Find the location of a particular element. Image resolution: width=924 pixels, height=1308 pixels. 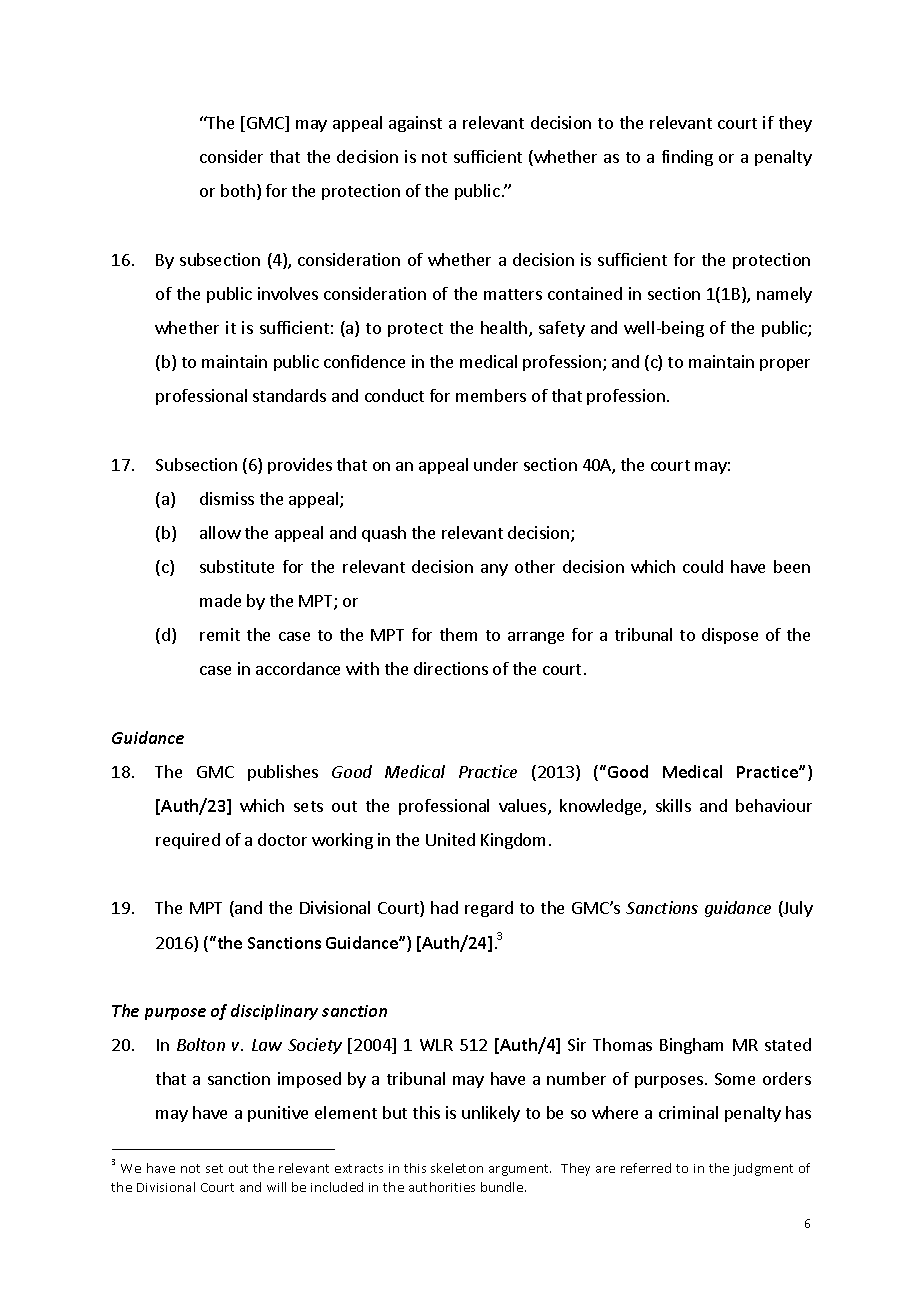

dispose is located at coordinates (730, 636).
